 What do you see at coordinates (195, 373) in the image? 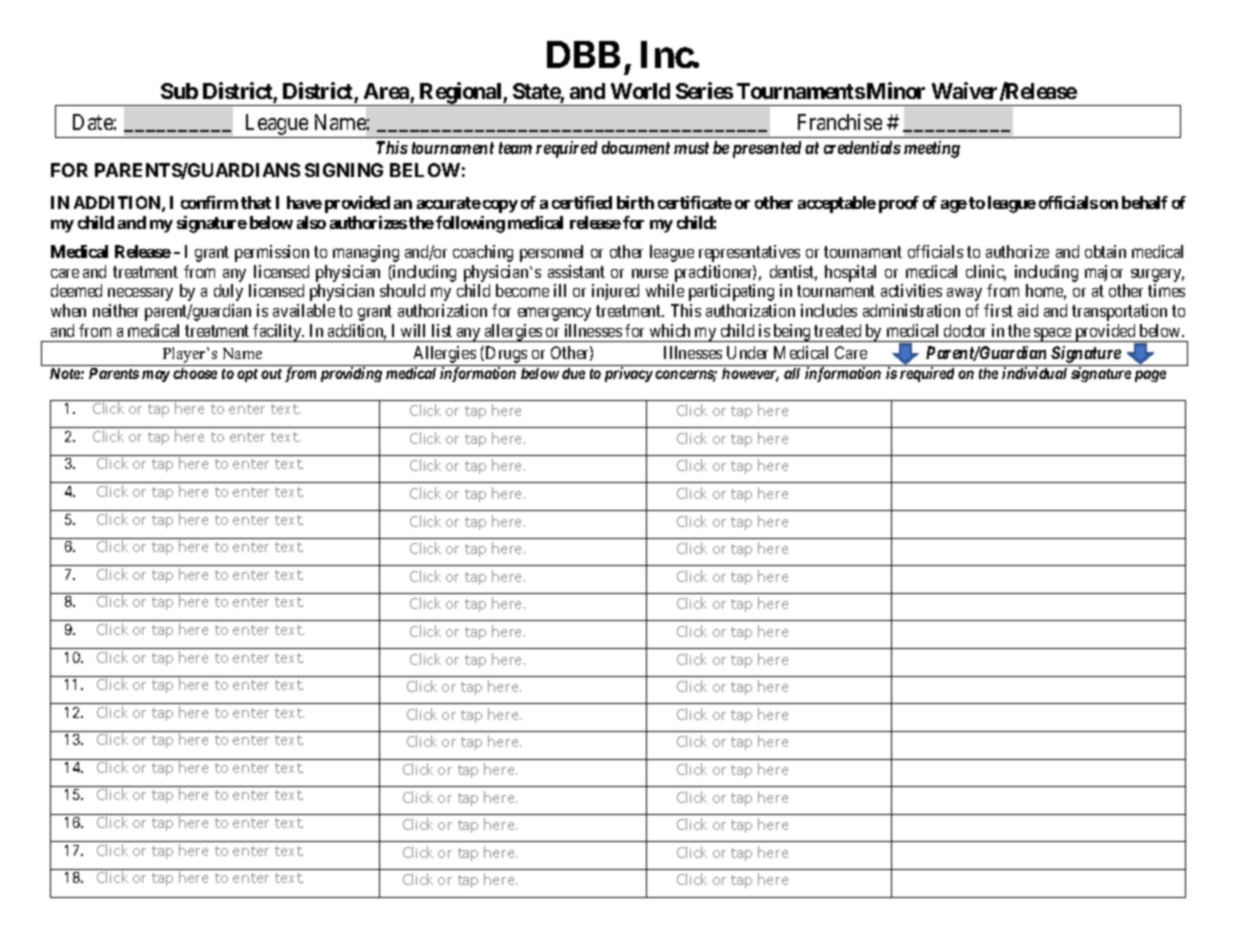
I see `choose` at bounding box center [195, 373].
